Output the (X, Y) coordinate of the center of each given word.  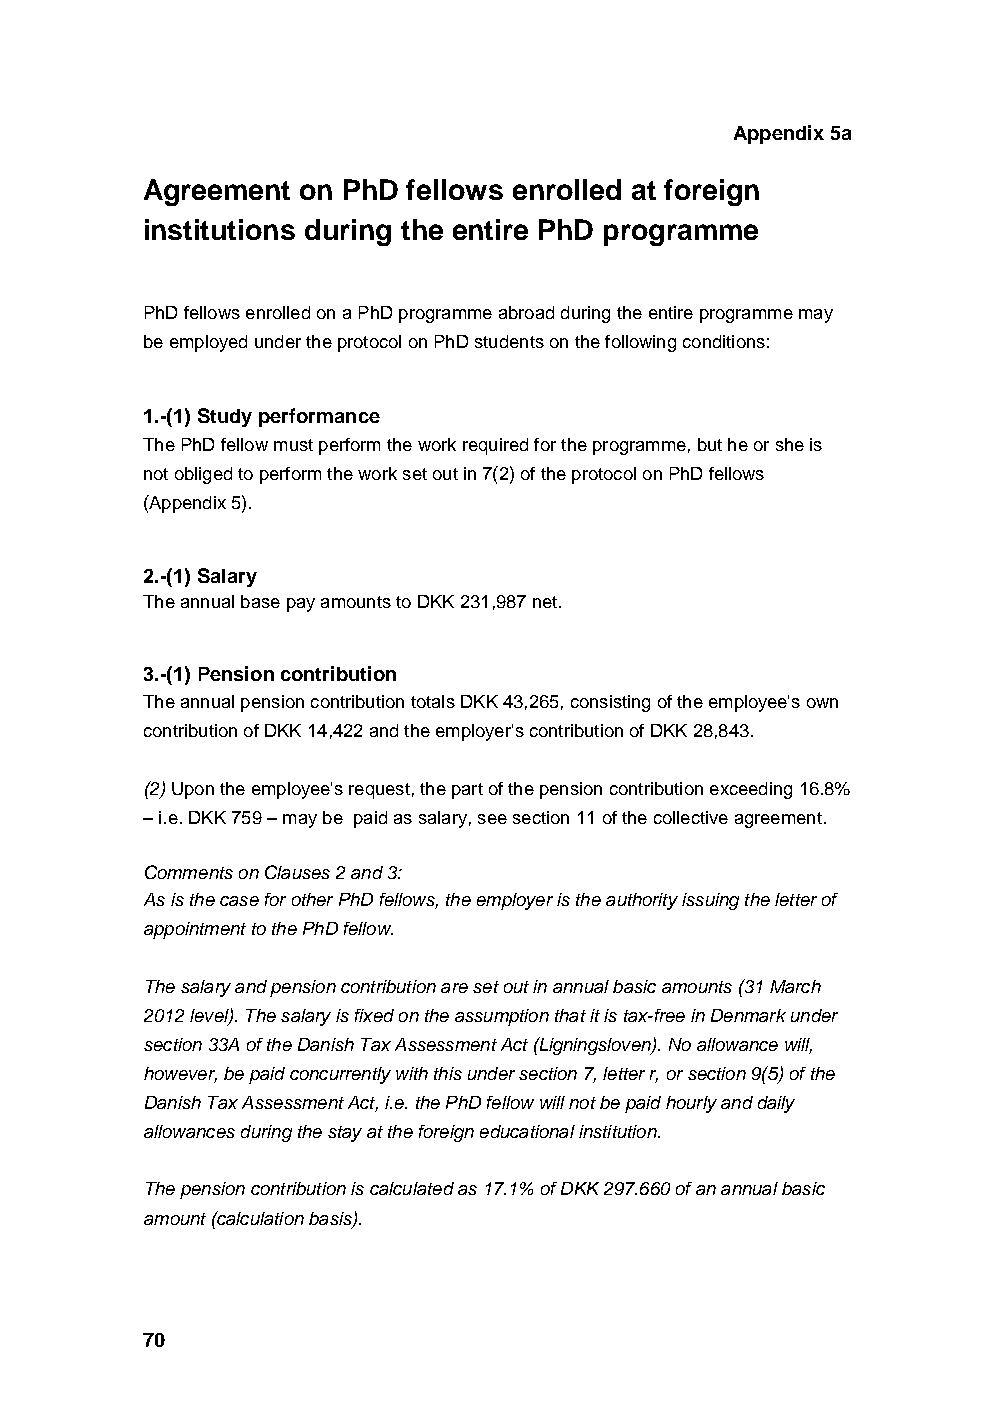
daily (776, 1104)
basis (331, 1219)
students (509, 341)
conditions (724, 341)
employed (208, 343)
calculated (412, 1188)
